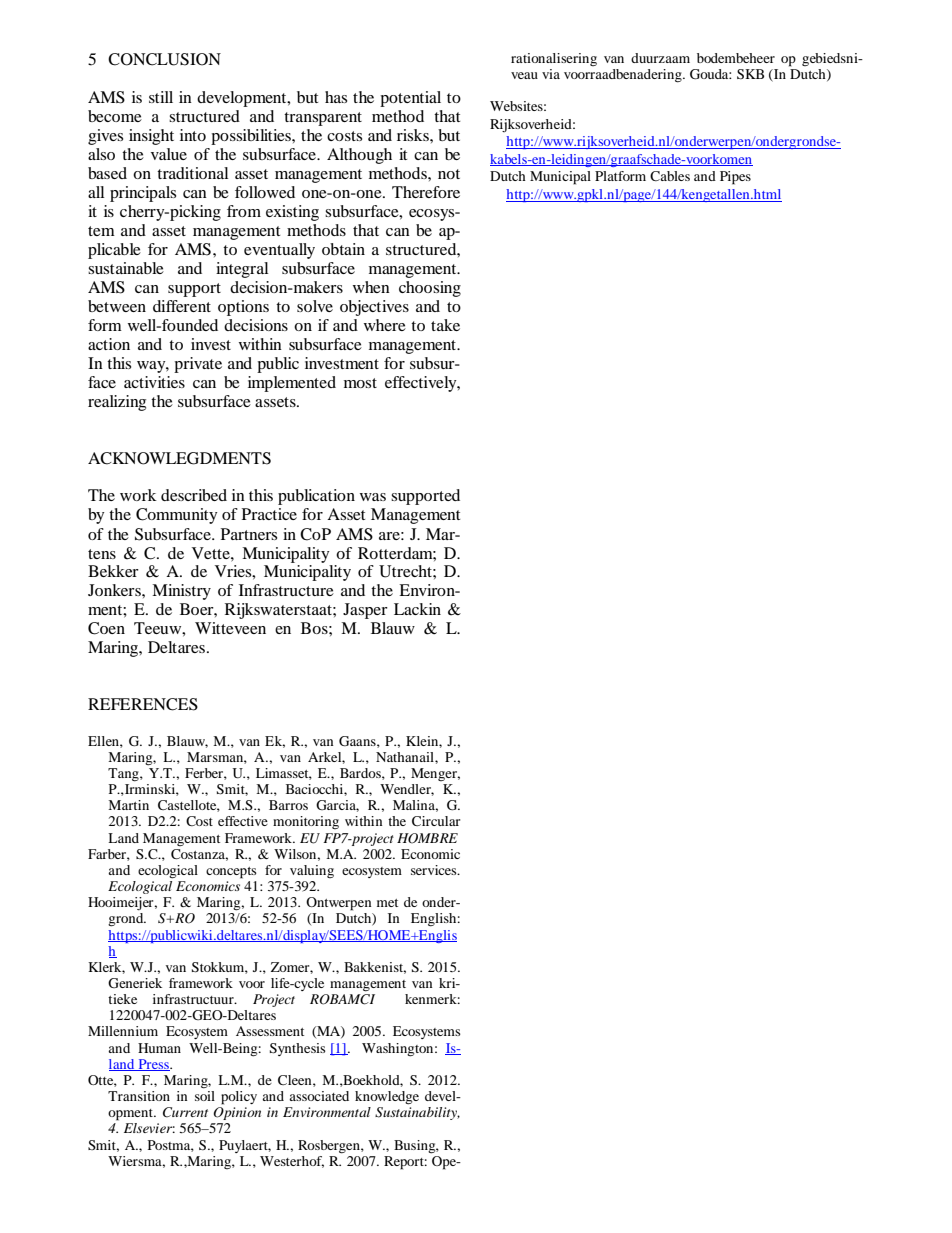  Describe the element at coordinates (181, 592) in the screenshot. I see `Ministry` at that location.
